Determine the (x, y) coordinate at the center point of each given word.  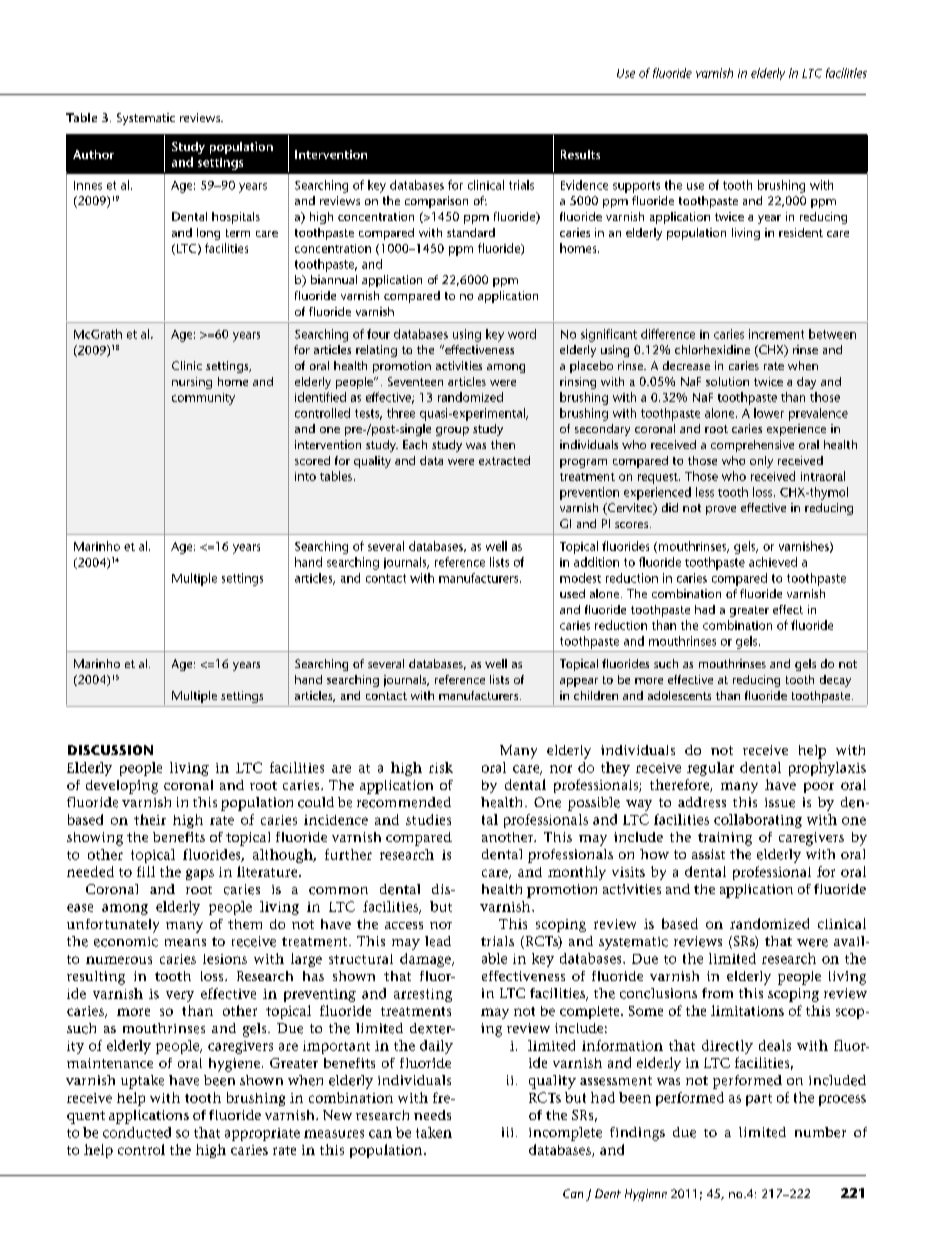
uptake (142, 1082)
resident (801, 232)
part (759, 1100)
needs (432, 1115)
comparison (436, 202)
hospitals (236, 218)
